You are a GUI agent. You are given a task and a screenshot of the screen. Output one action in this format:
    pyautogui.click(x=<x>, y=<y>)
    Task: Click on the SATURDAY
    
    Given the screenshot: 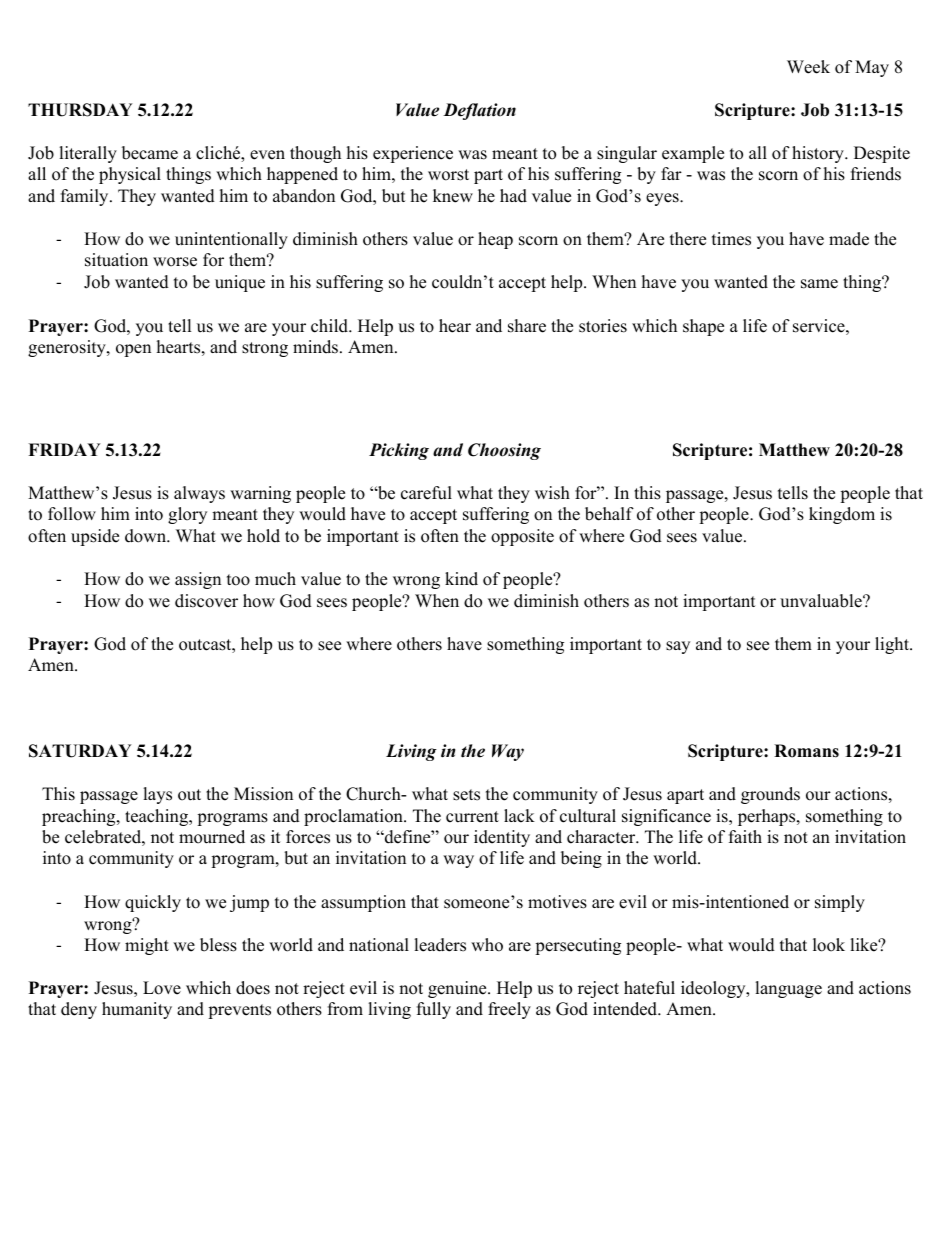 What is the action you would take?
    pyautogui.click(x=80, y=751)
